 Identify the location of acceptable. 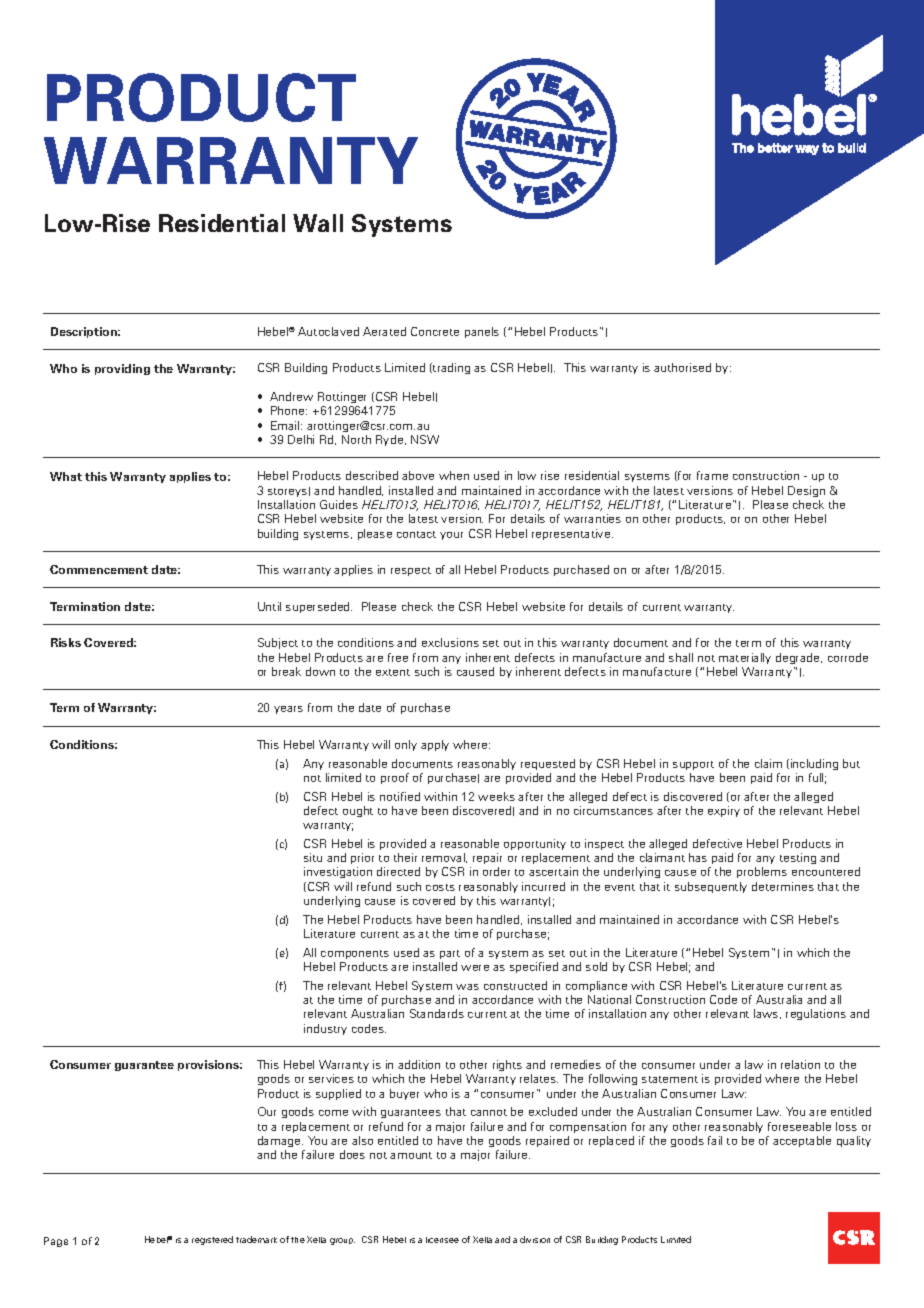
(802, 1141).
